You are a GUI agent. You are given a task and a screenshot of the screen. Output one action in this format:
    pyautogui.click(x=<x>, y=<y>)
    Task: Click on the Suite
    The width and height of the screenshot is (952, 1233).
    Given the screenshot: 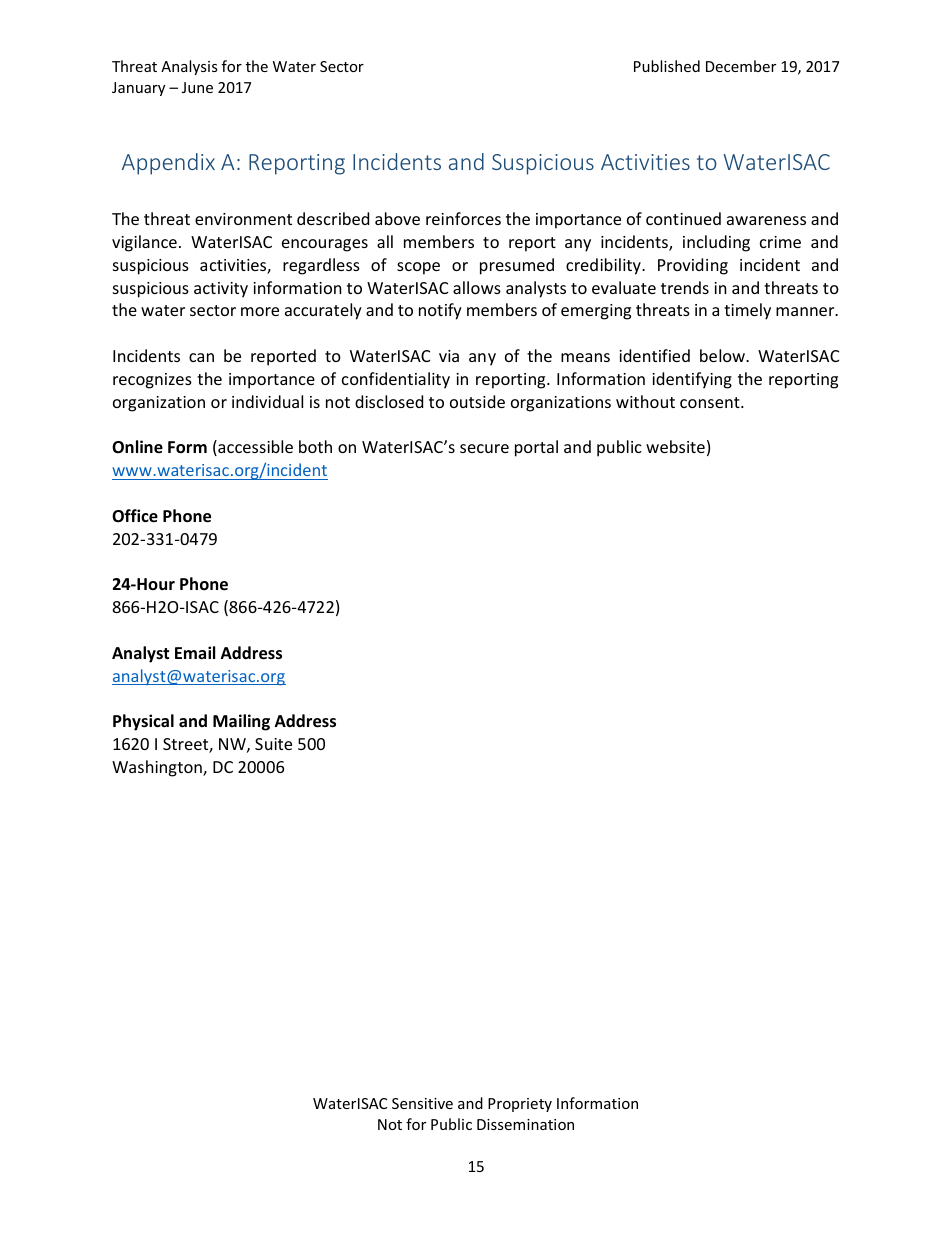 What is the action you would take?
    pyautogui.click(x=273, y=744)
